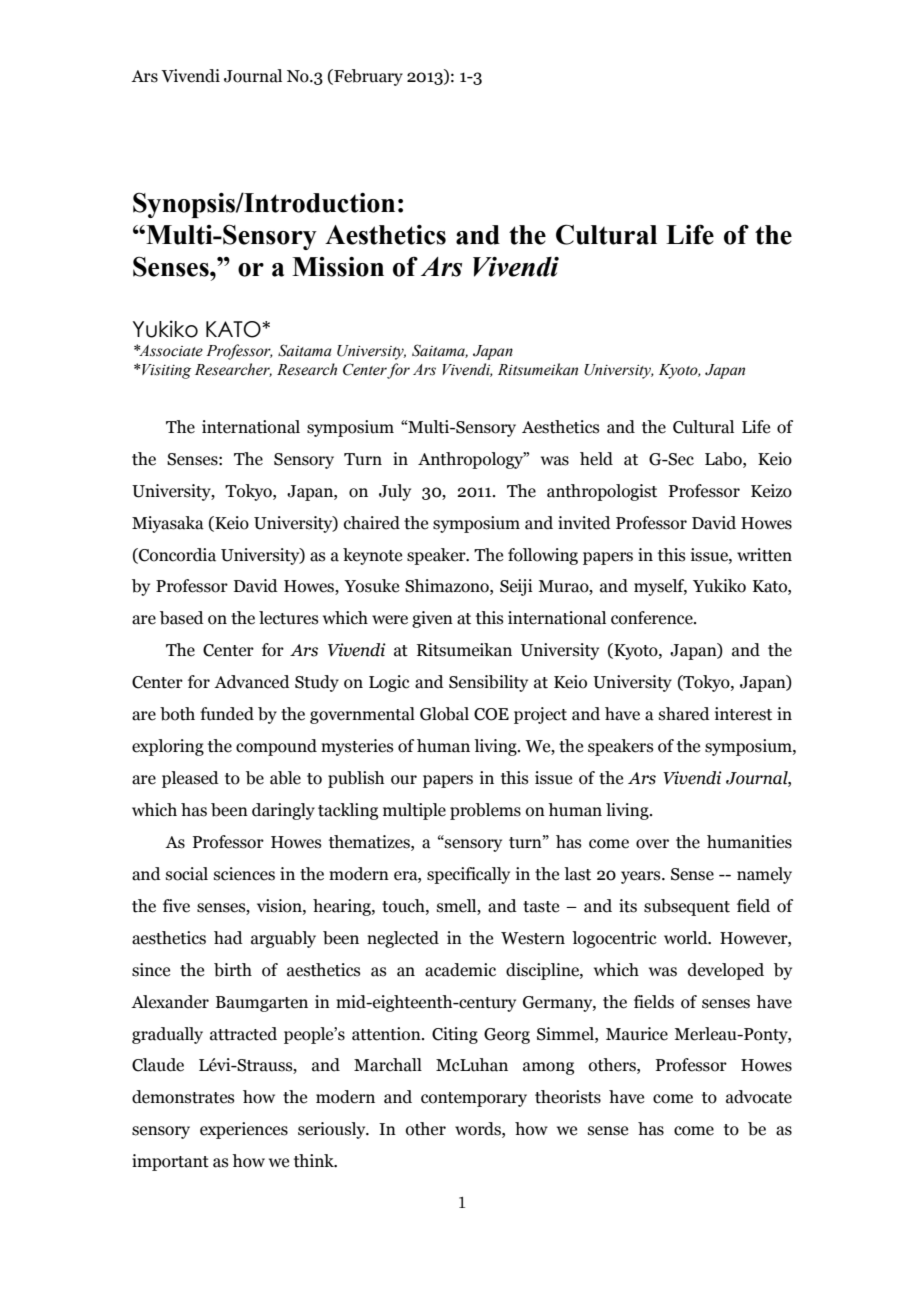 The height and width of the screenshot is (1308, 924). What do you see at coordinates (684, 714) in the screenshot?
I see `shared` at bounding box center [684, 714].
